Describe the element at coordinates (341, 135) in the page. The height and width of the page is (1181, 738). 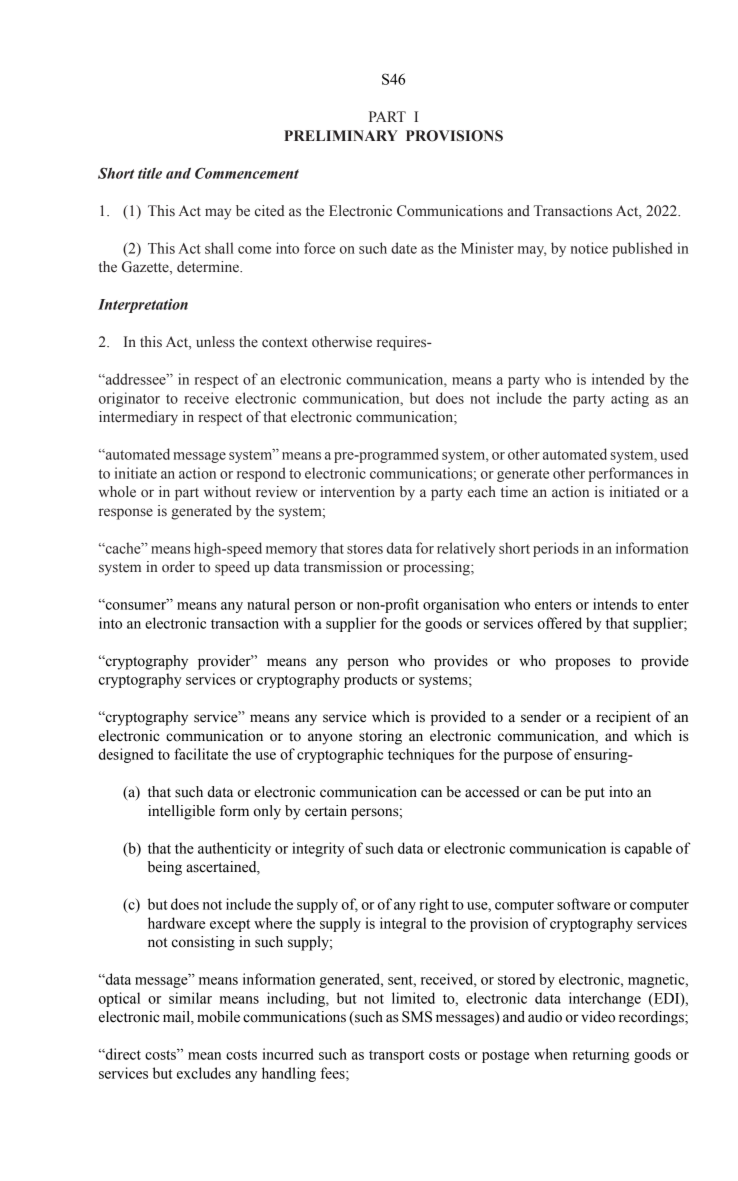
I see `PRELIMINARY` at that location.
